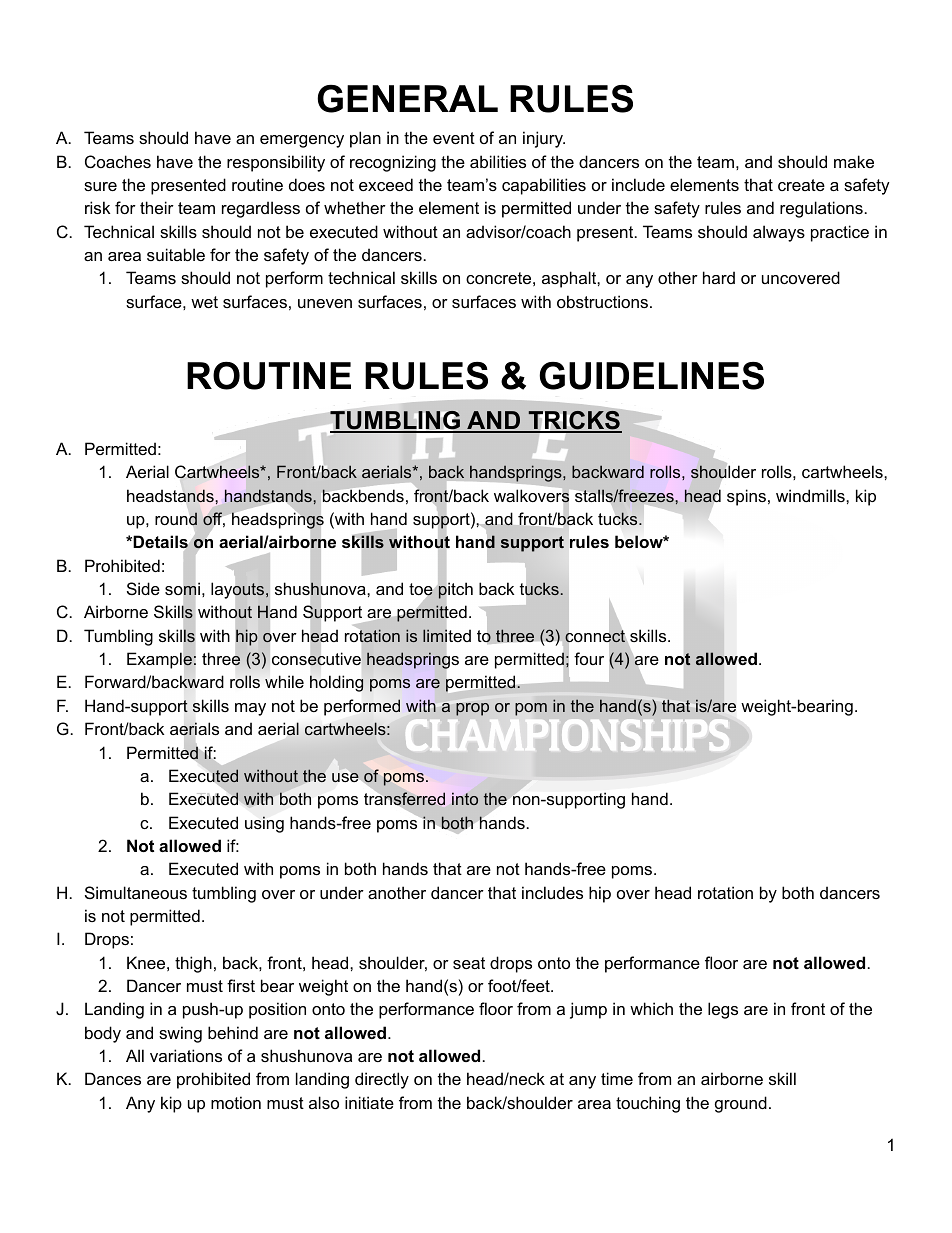 The height and width of the image is (1233, 952). Describe the element at coordinates (465, 799) in the image. I see `into` at that location.
